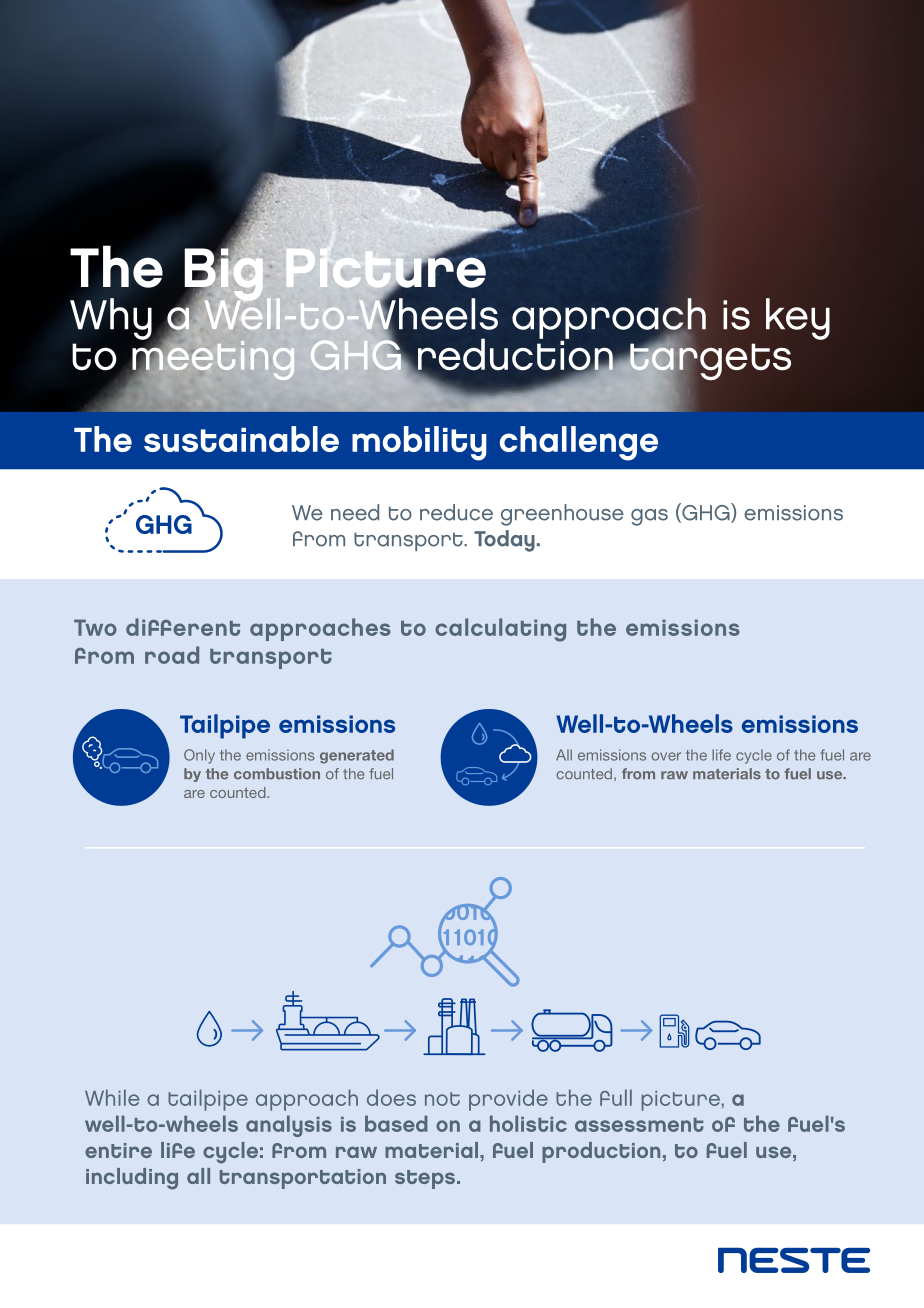 This screenshot has width=924, height=1308. I want to click on generated, so click(357, 756).
